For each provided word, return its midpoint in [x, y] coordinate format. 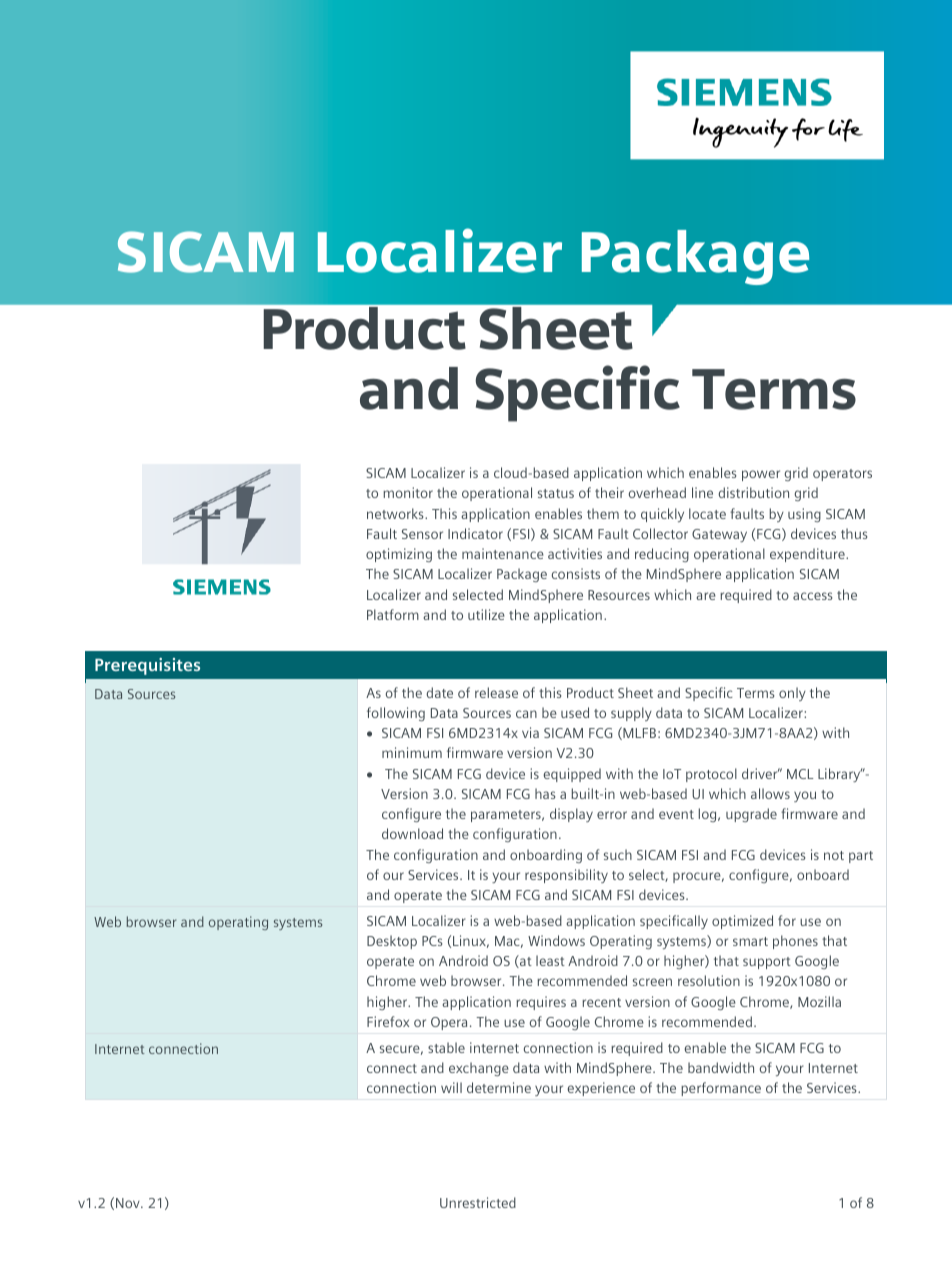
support [767, 963]
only [792, 694]
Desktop [392, 942]
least [550, 960]
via [530, 732]
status [556, 493]
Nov [129, 1203]
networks [396, 513]
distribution [753, 492]
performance [721, 1089]
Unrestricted [478, 1202]
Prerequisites [147, 666]
